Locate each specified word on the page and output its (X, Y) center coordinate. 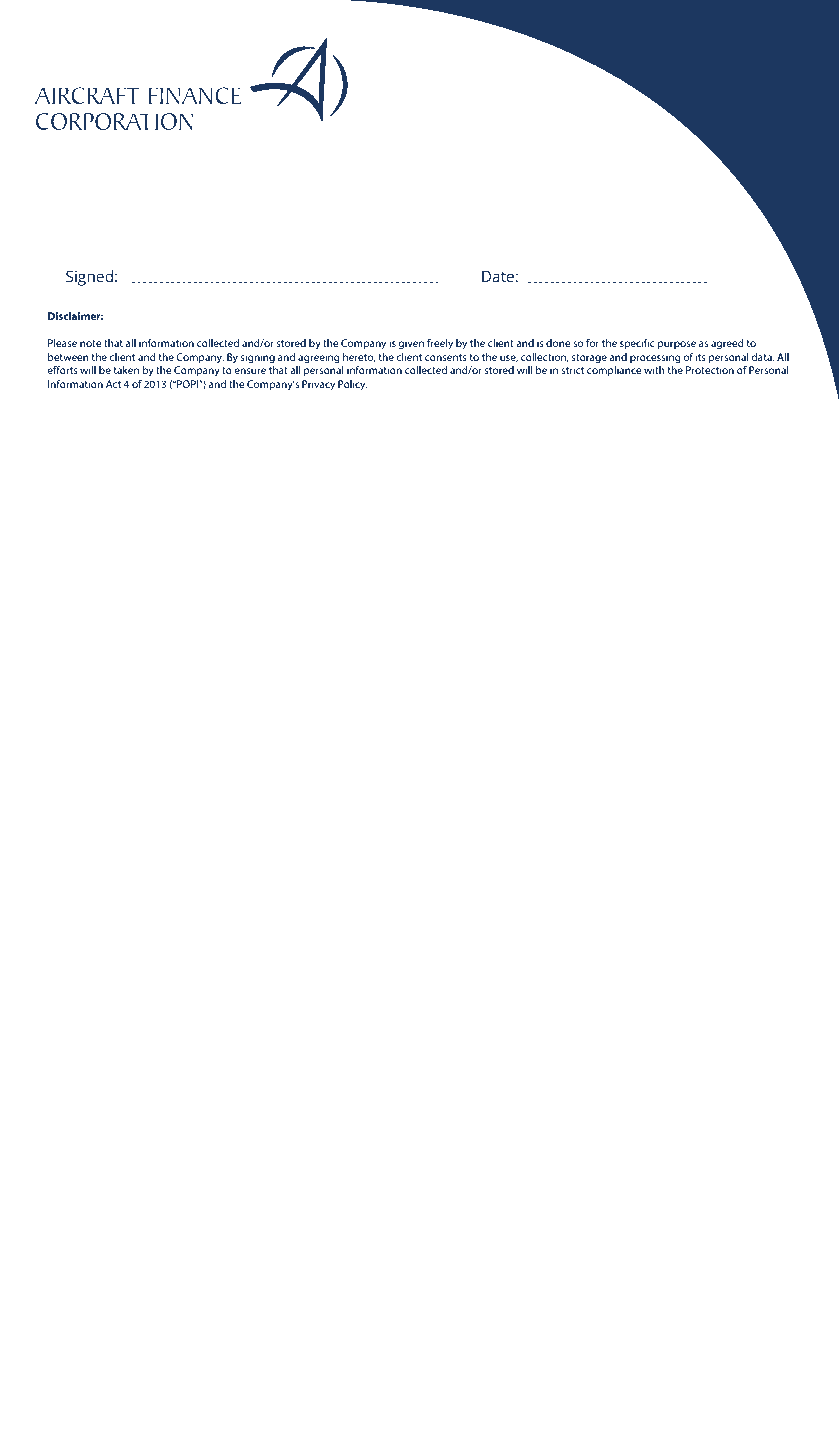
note (91, 343)
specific (637, 344)
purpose (677, 345)
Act (113, 384)
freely (440, 344)
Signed (89, 278)
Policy (353, 385)
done (558, 343)
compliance (614, 371)
